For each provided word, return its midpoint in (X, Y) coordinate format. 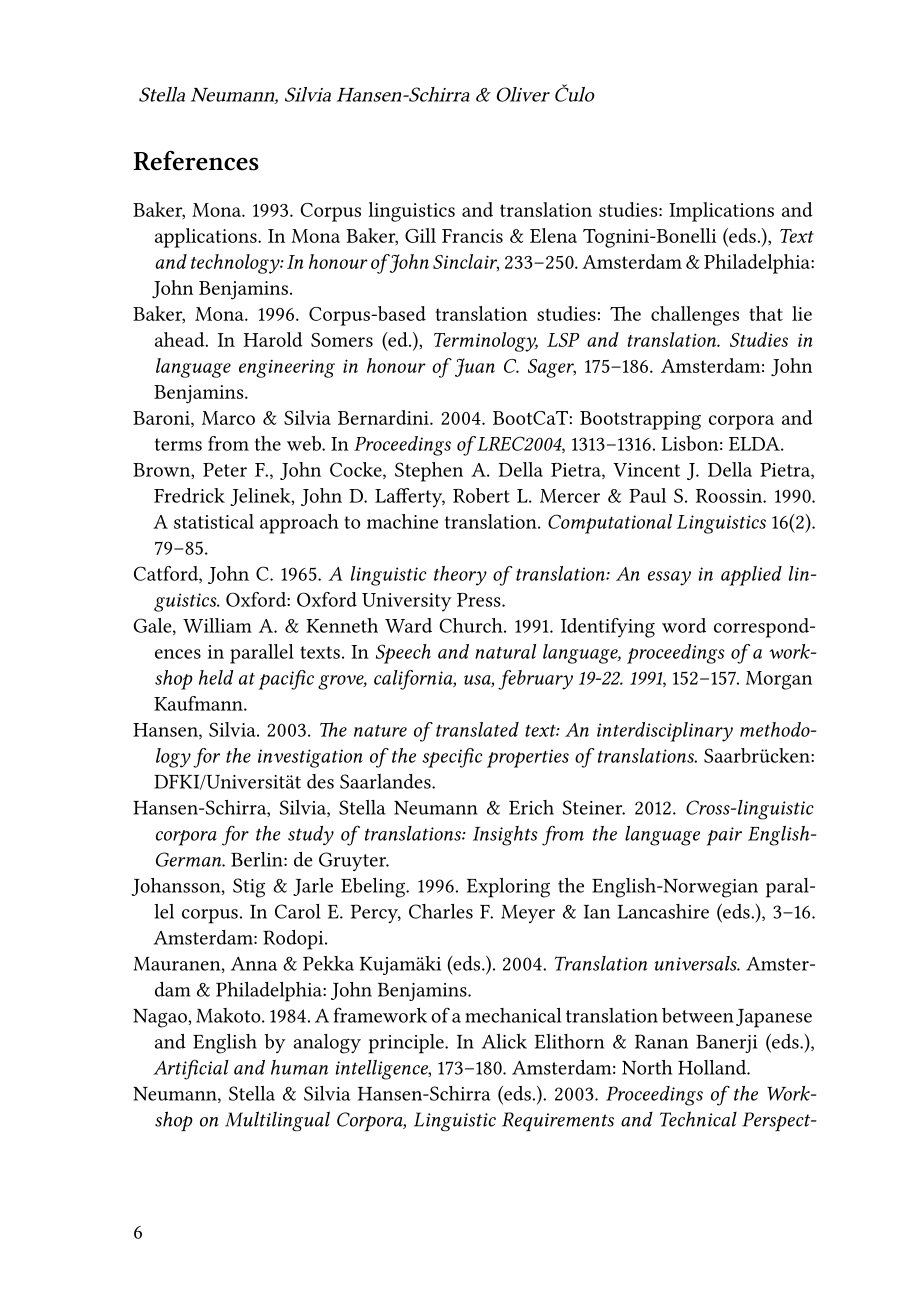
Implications (721, 212)
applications (207, 238)
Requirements (558, 1121)
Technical (698, 1119)
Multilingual (277, 1121)
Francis (472, 236)
